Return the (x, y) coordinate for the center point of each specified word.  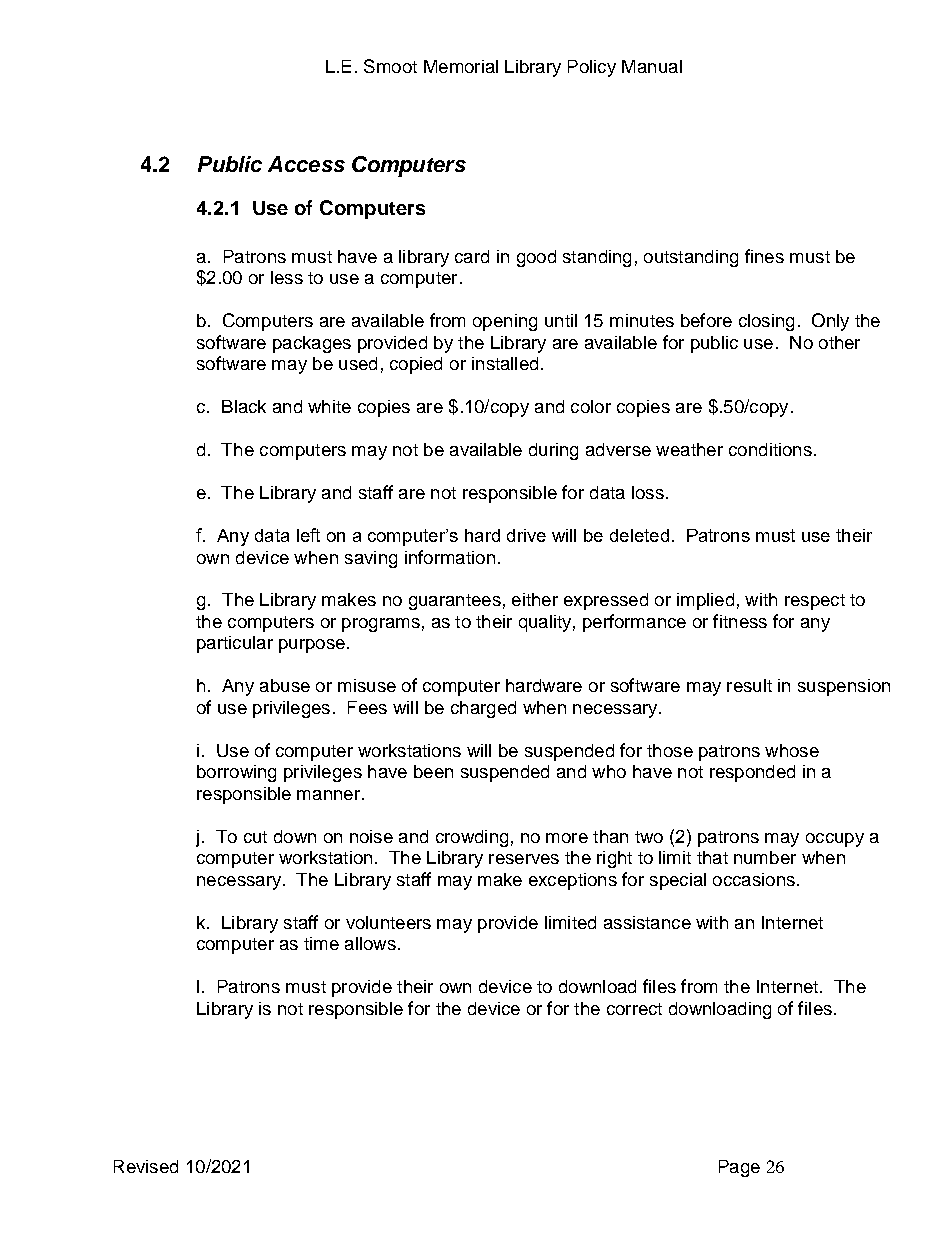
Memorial (461, 66)
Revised (146, 1166)
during (553, 451)
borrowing (236, 773)
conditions (770, 449)
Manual (652, 66)
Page (739, 1168)
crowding (472, 838)
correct (634, 1009)
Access (306, 164)
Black (244, 406)
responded (752, 773)
